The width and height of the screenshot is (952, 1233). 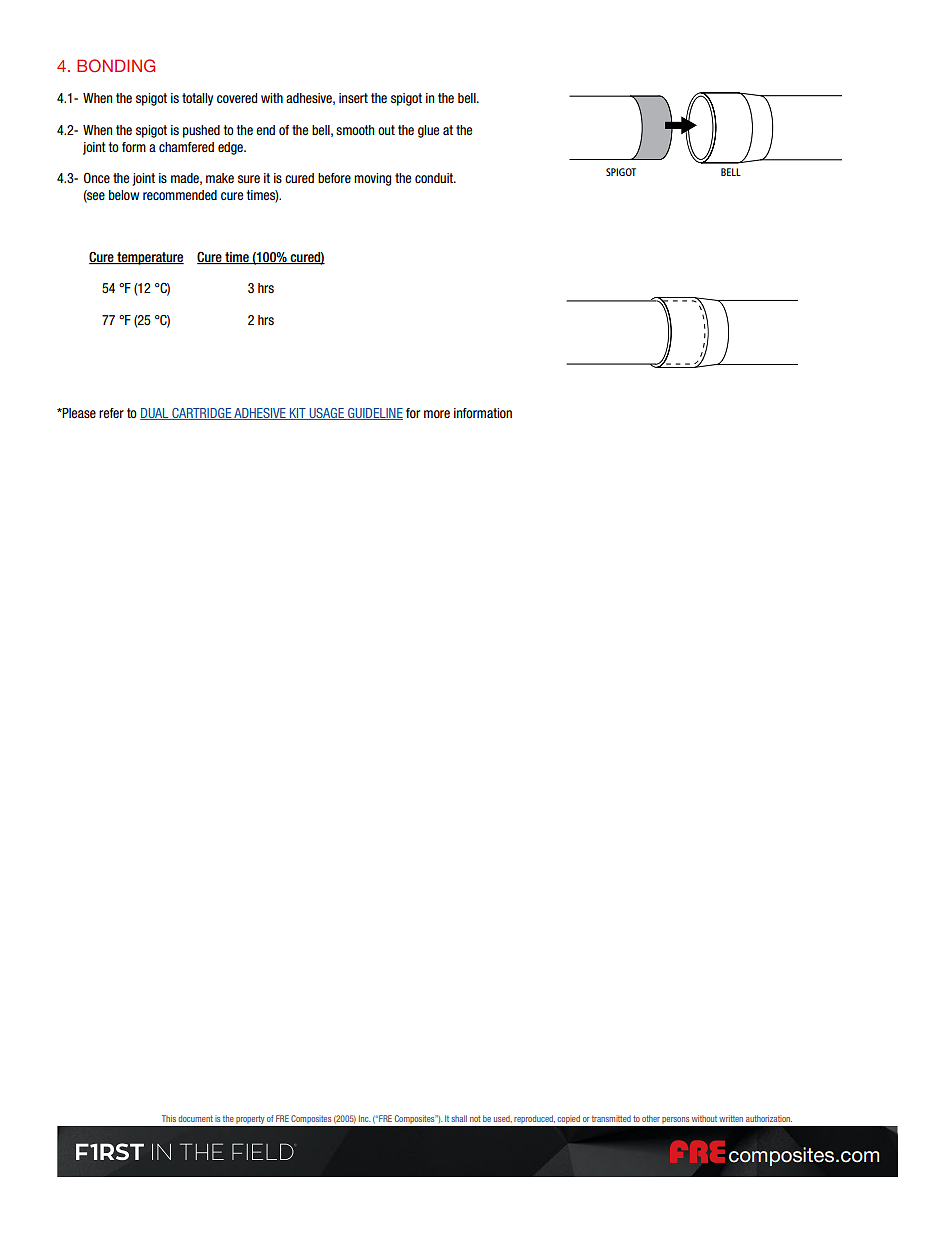 What do you see at coordinates (195, 1118) in the screenshot?
I see `document` at bounding box center [195, 1118].
